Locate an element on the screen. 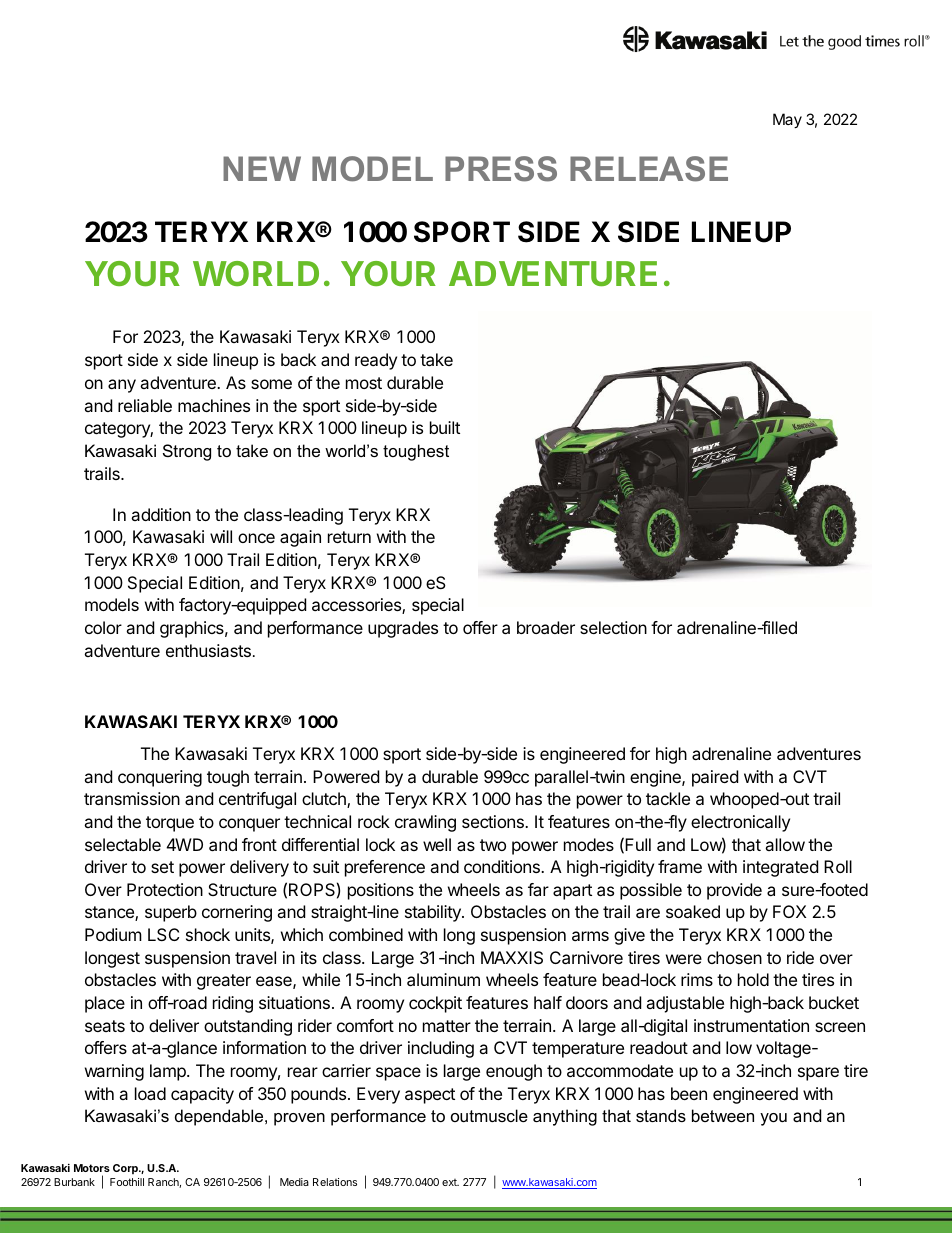  paired is located at coordinates (715, 778).
